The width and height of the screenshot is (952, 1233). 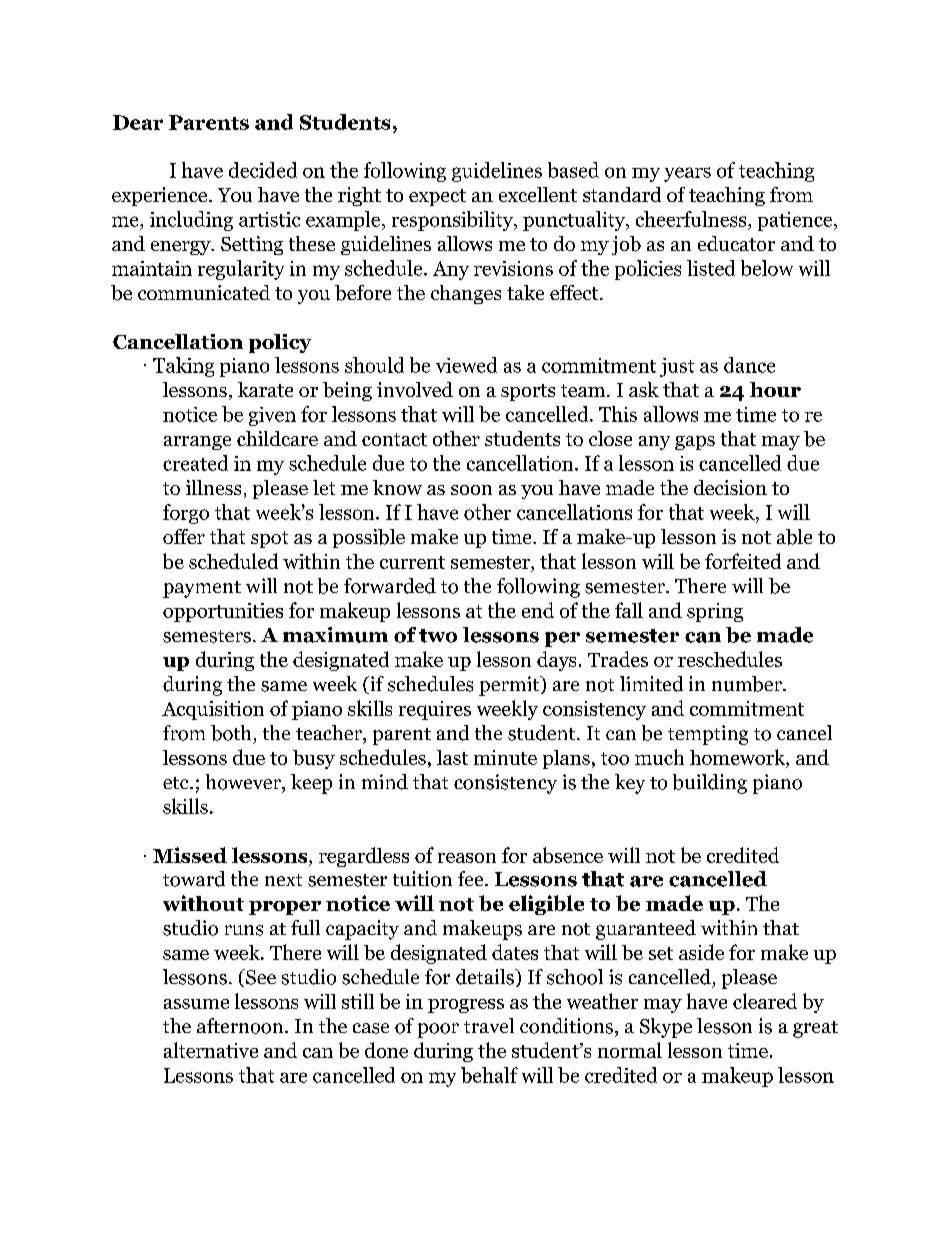 What do you see at coordinates (190, 855) in the screenshot?
I see `Missed` at bounding box center [190, 855].
